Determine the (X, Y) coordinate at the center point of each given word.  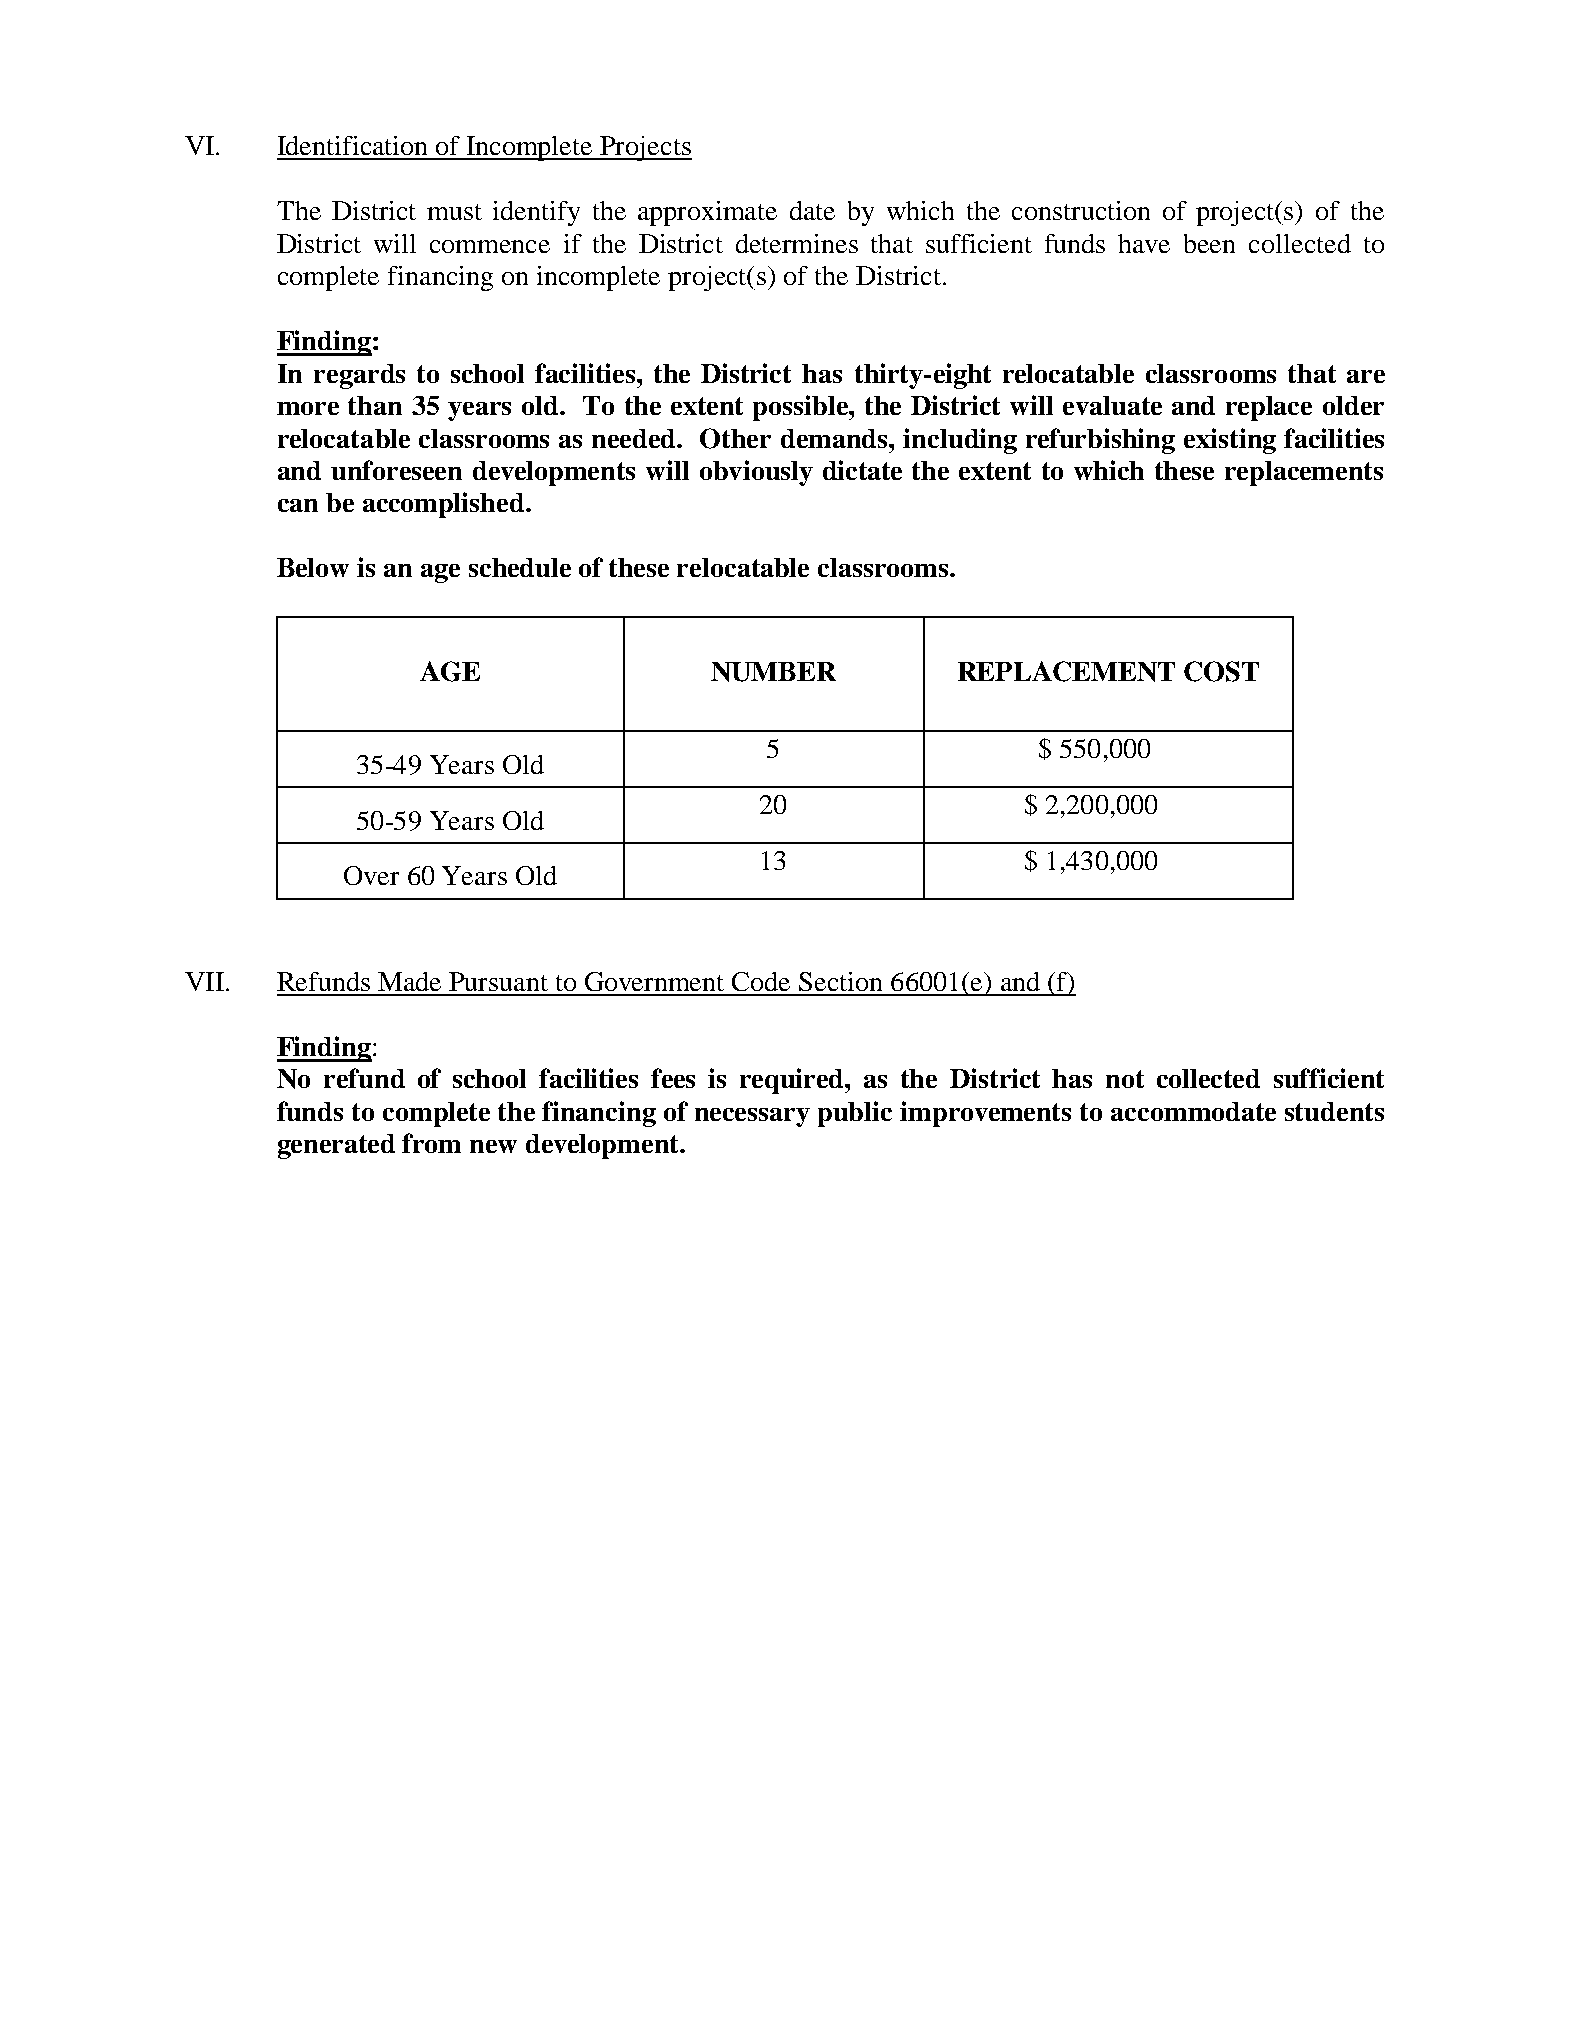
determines (797, 243)
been (1209, 243)
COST (1221, 671)
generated (336, 1146)
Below (313, 567)
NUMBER (773, 672)
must (454, 212)
